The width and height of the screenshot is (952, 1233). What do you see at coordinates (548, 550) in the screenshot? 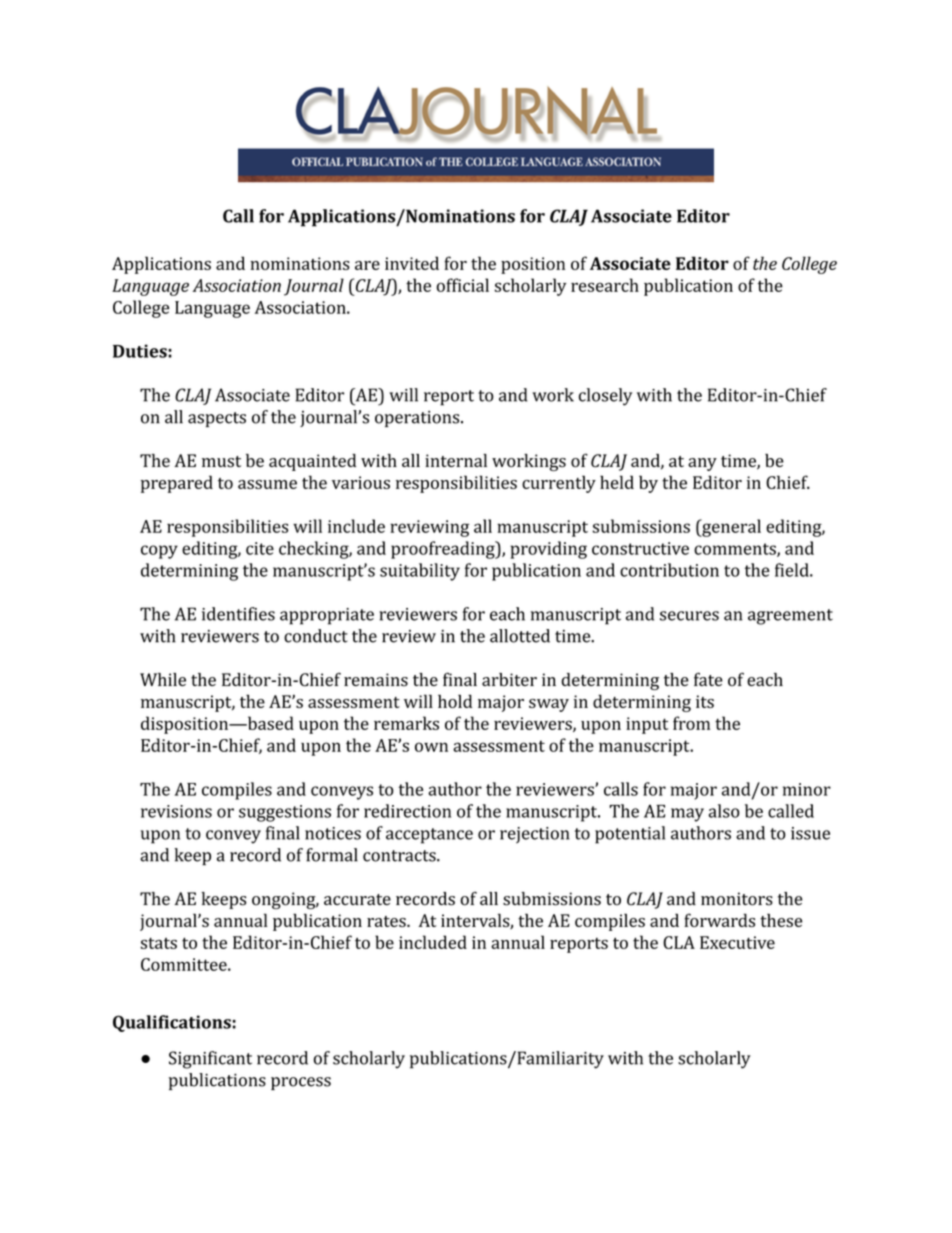
I see `providing` at bounding box center [548, 550].
